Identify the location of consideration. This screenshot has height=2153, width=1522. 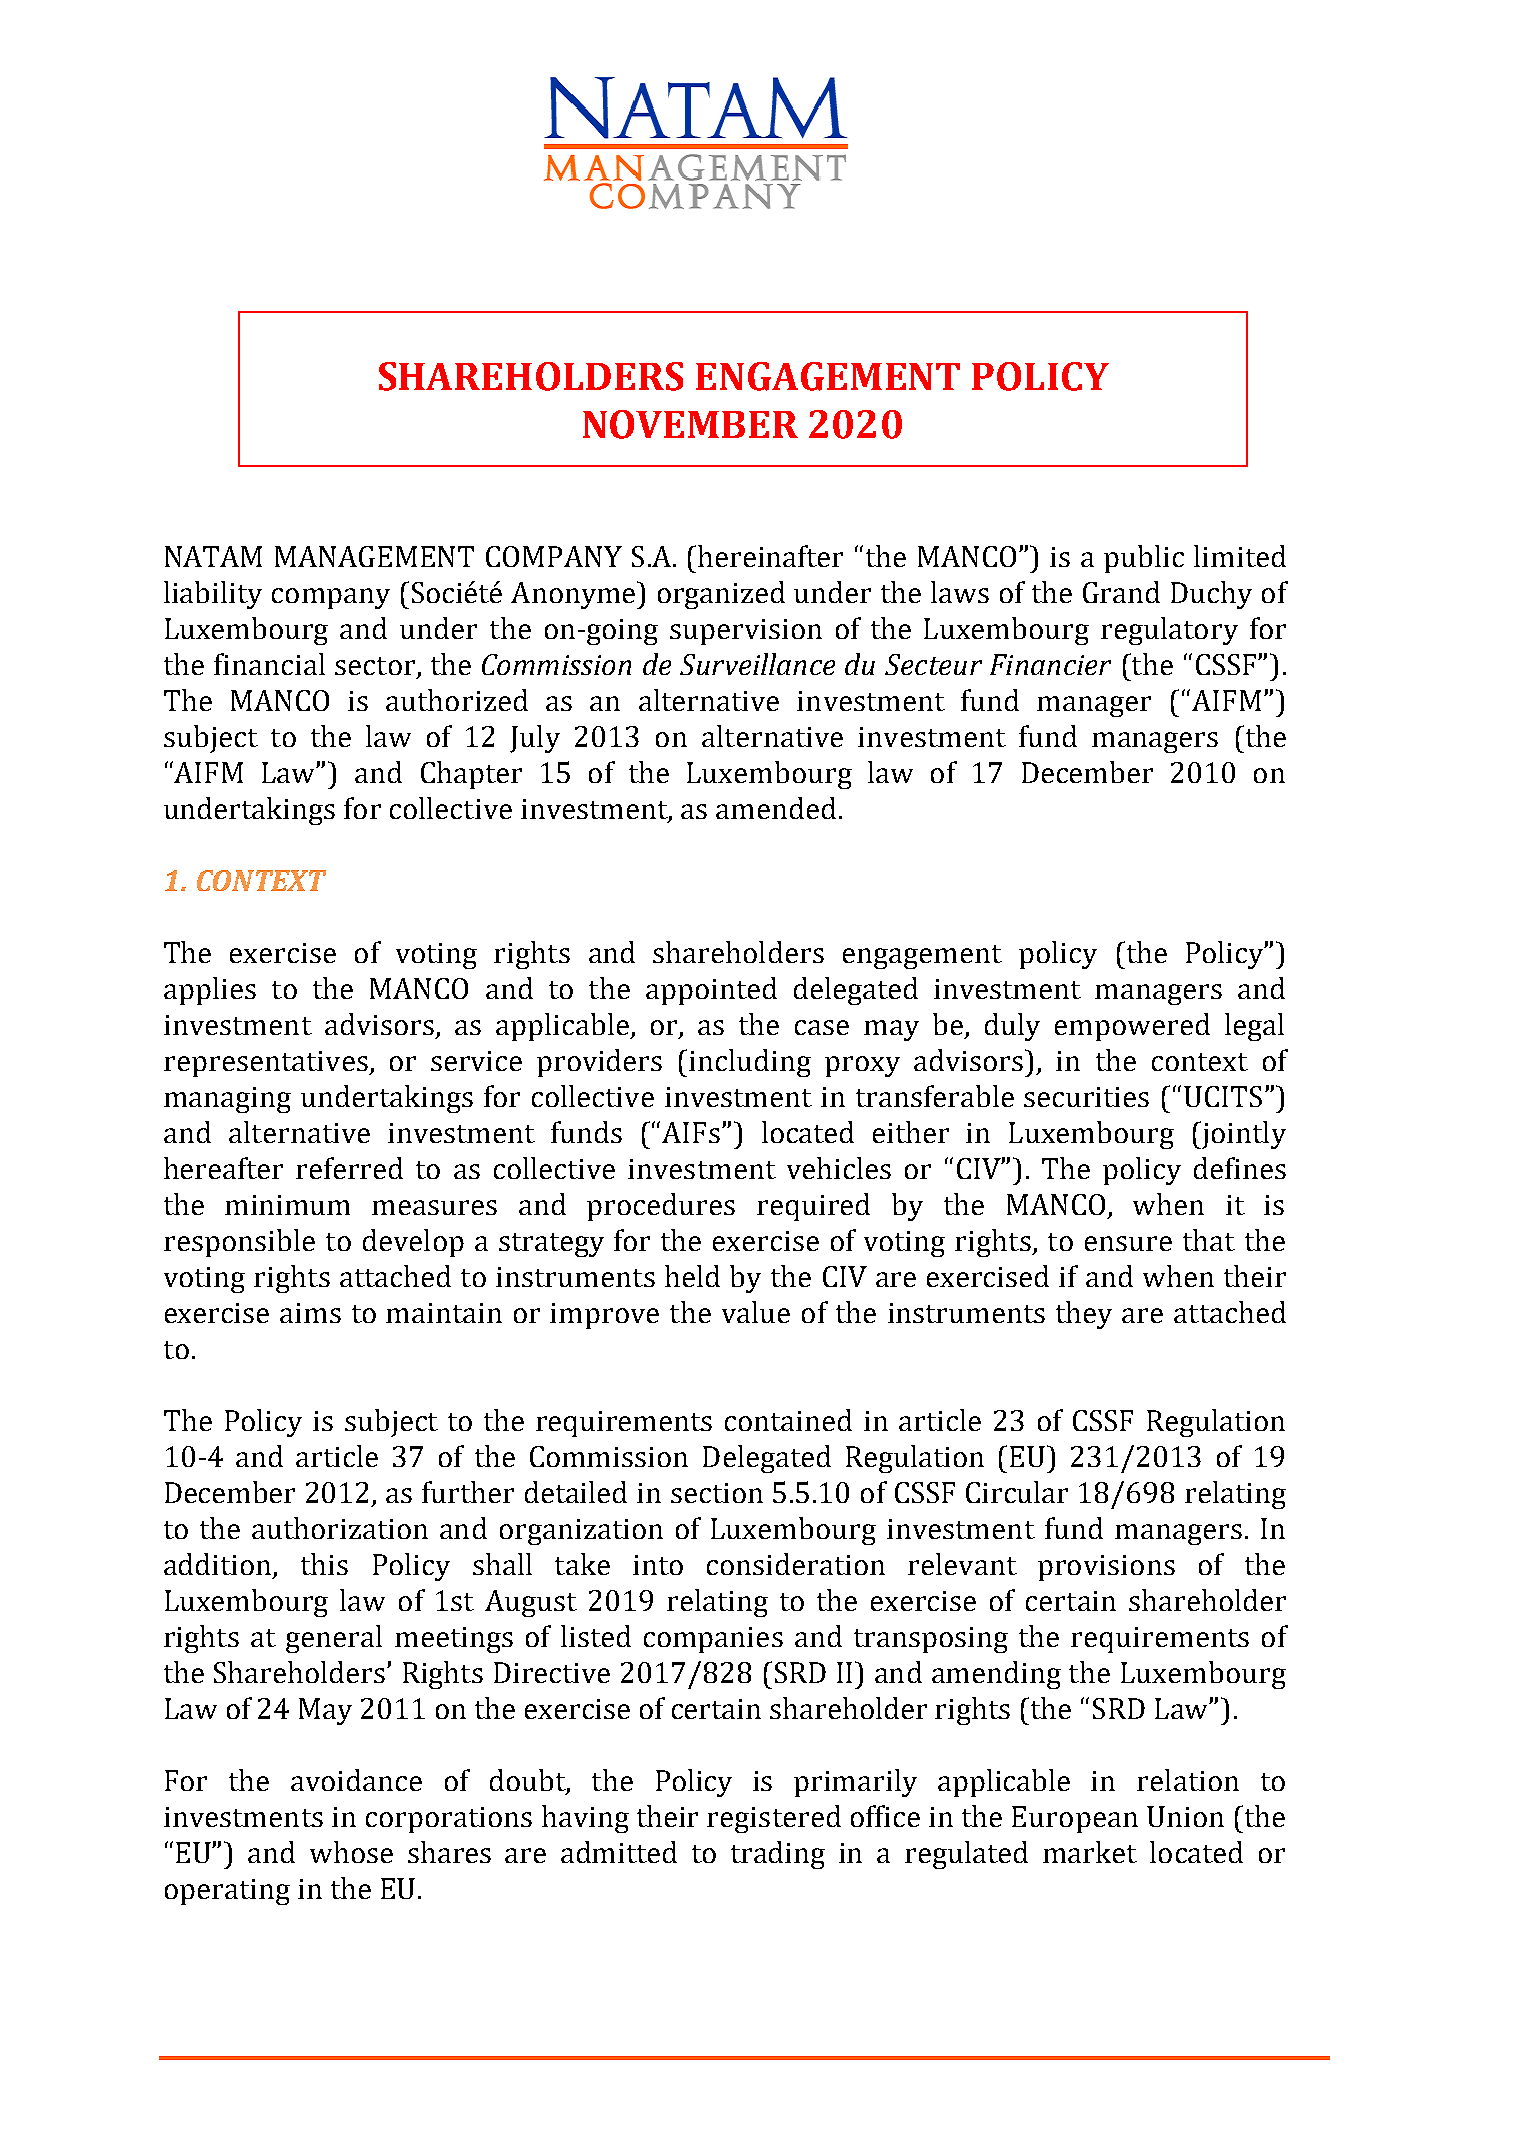
(796, 1564).
